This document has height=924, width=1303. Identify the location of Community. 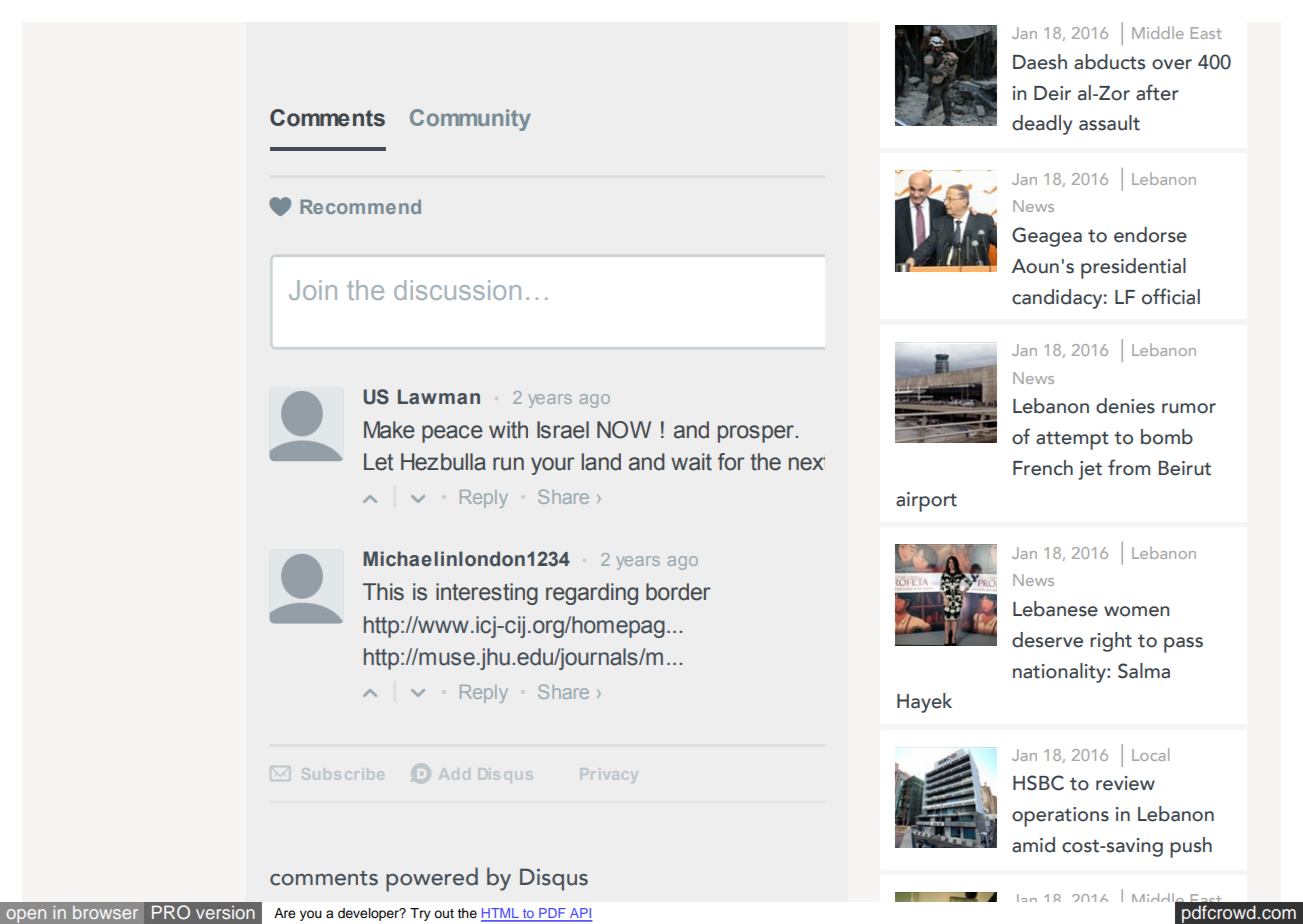
(470, 120).
